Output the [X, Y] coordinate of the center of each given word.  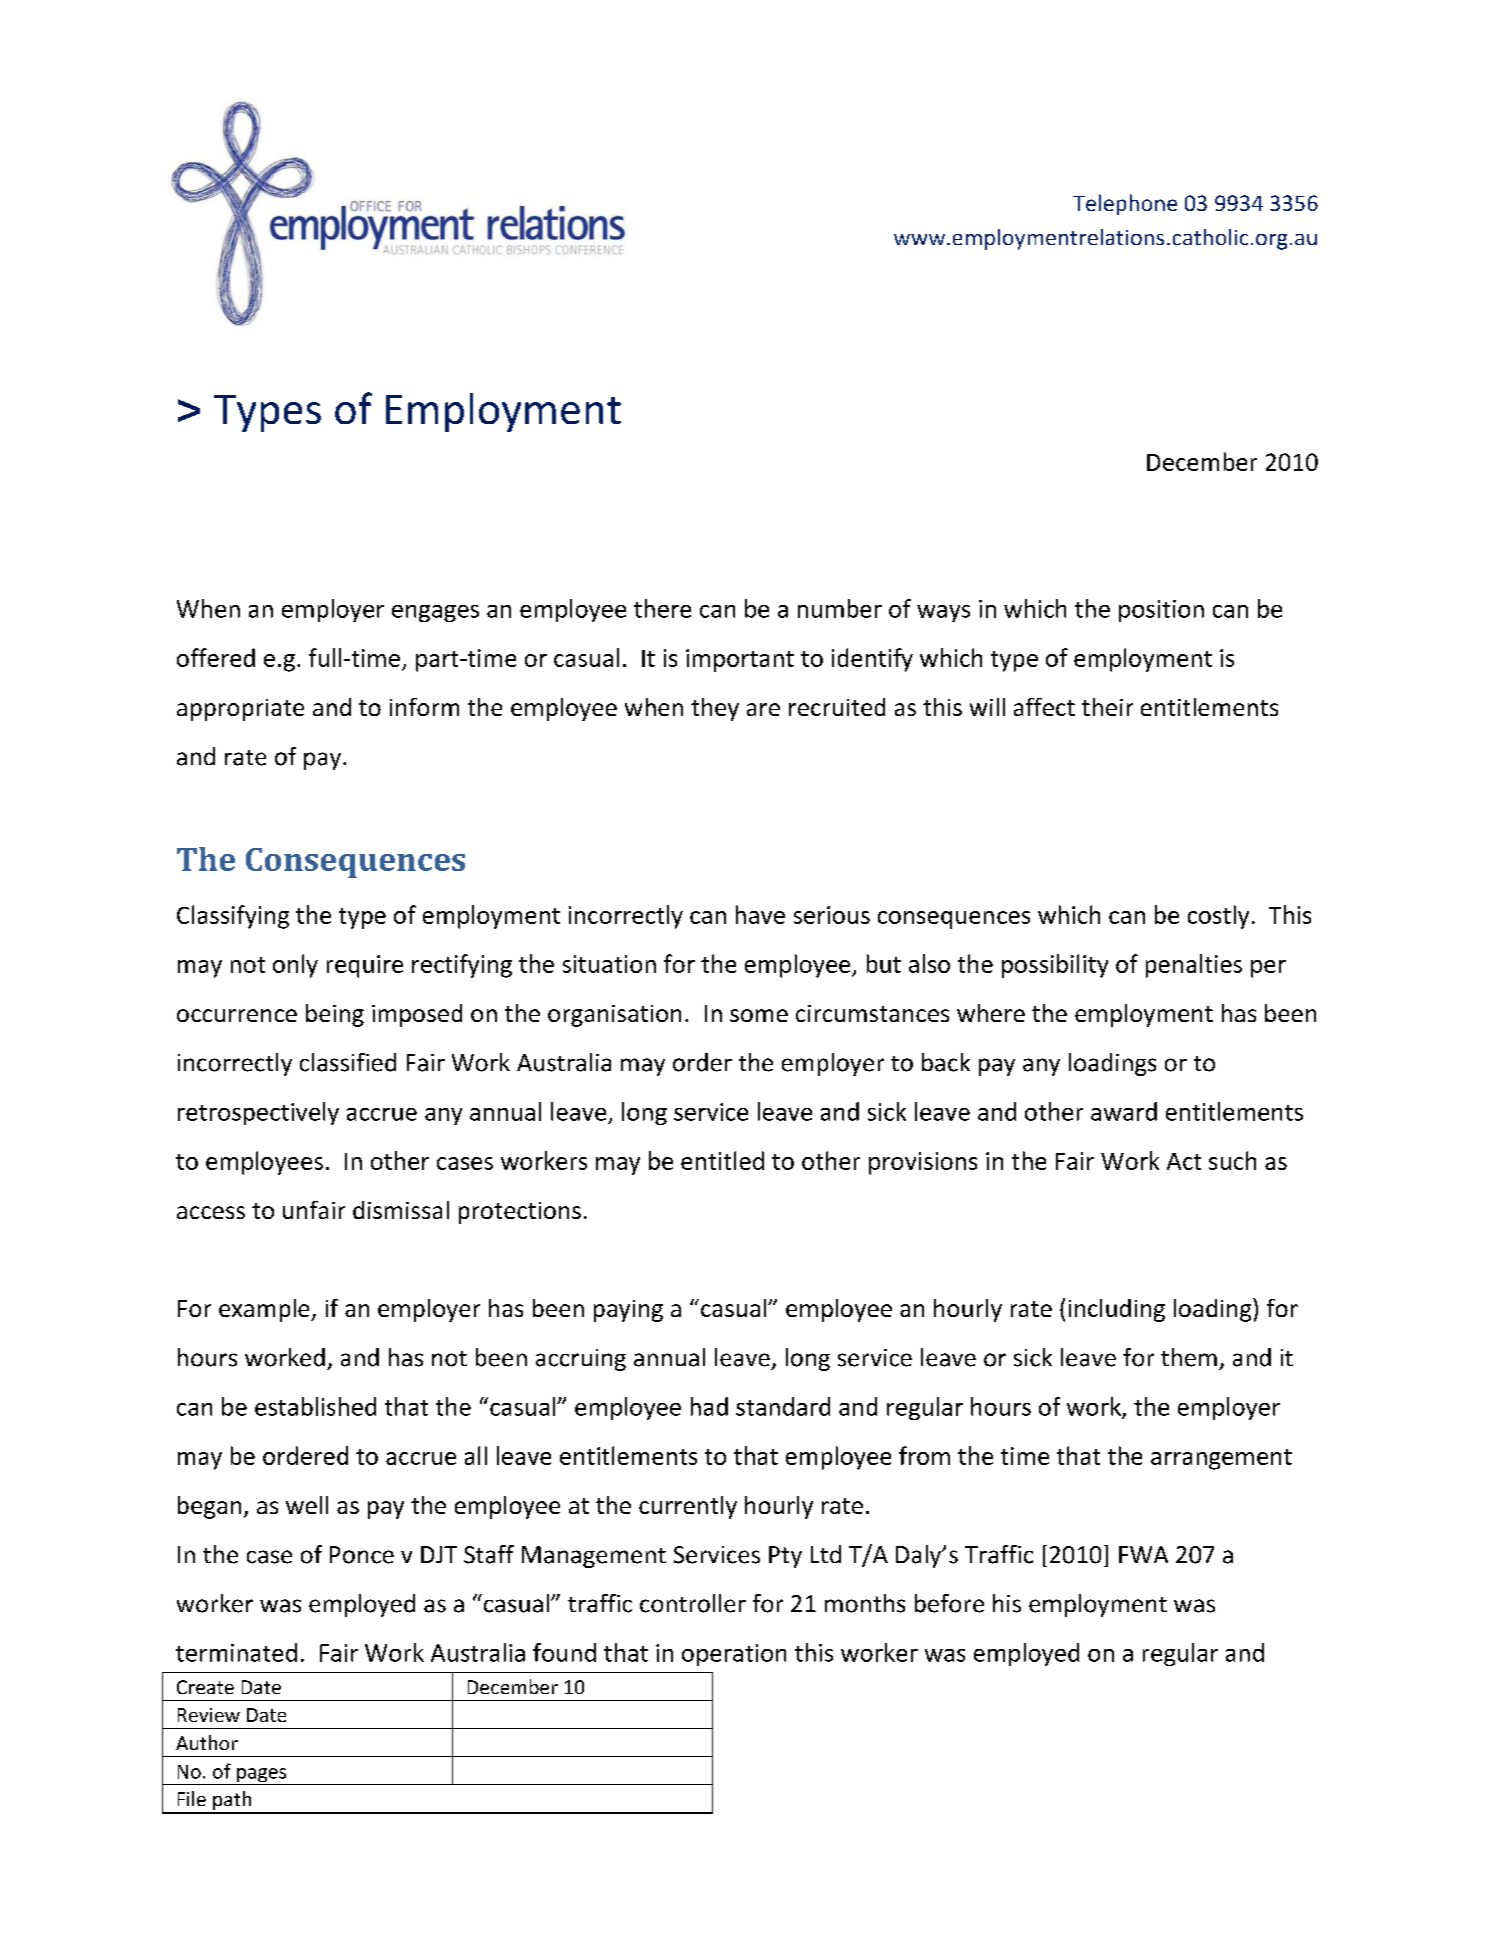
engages [435, 613]
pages [262, 1776]
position [1161, 611]
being [335, 1015]
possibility [1055, 966]
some [759, 1015]
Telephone [1125, 204]
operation [734, 1655]
